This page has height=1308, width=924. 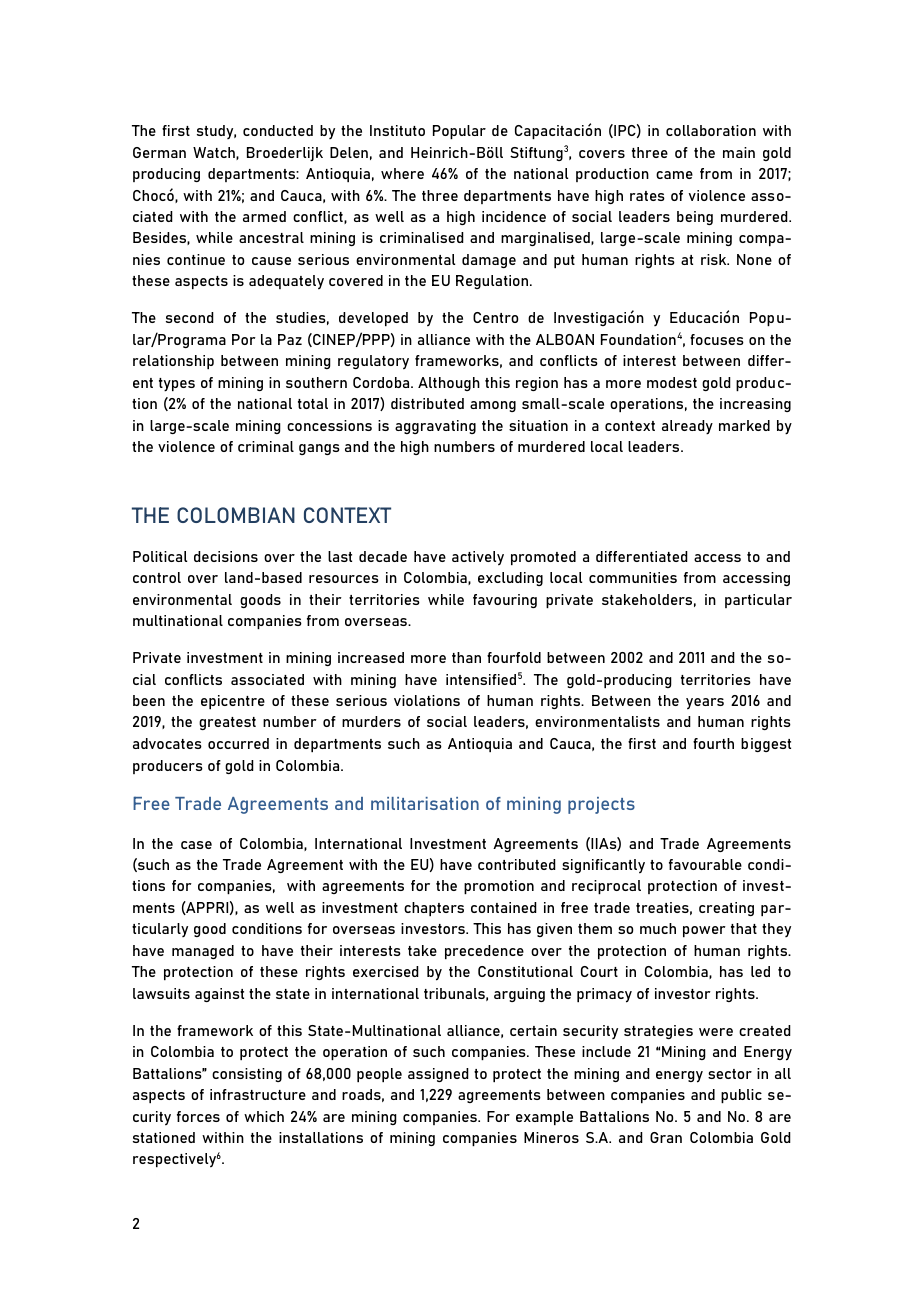 I want to click on infrastructure, so click(x=258, y=1094).
